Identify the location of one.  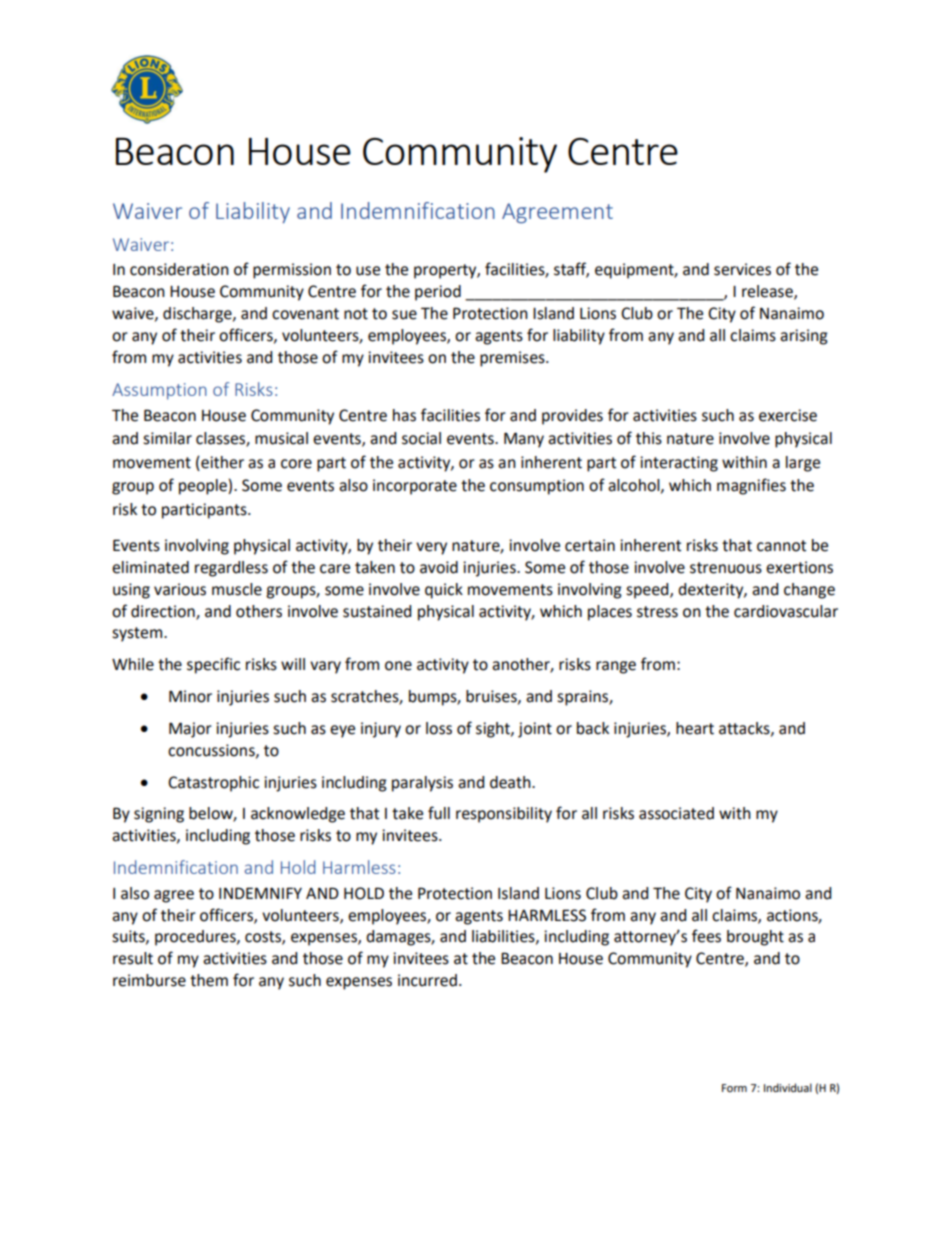
(398, 666).
